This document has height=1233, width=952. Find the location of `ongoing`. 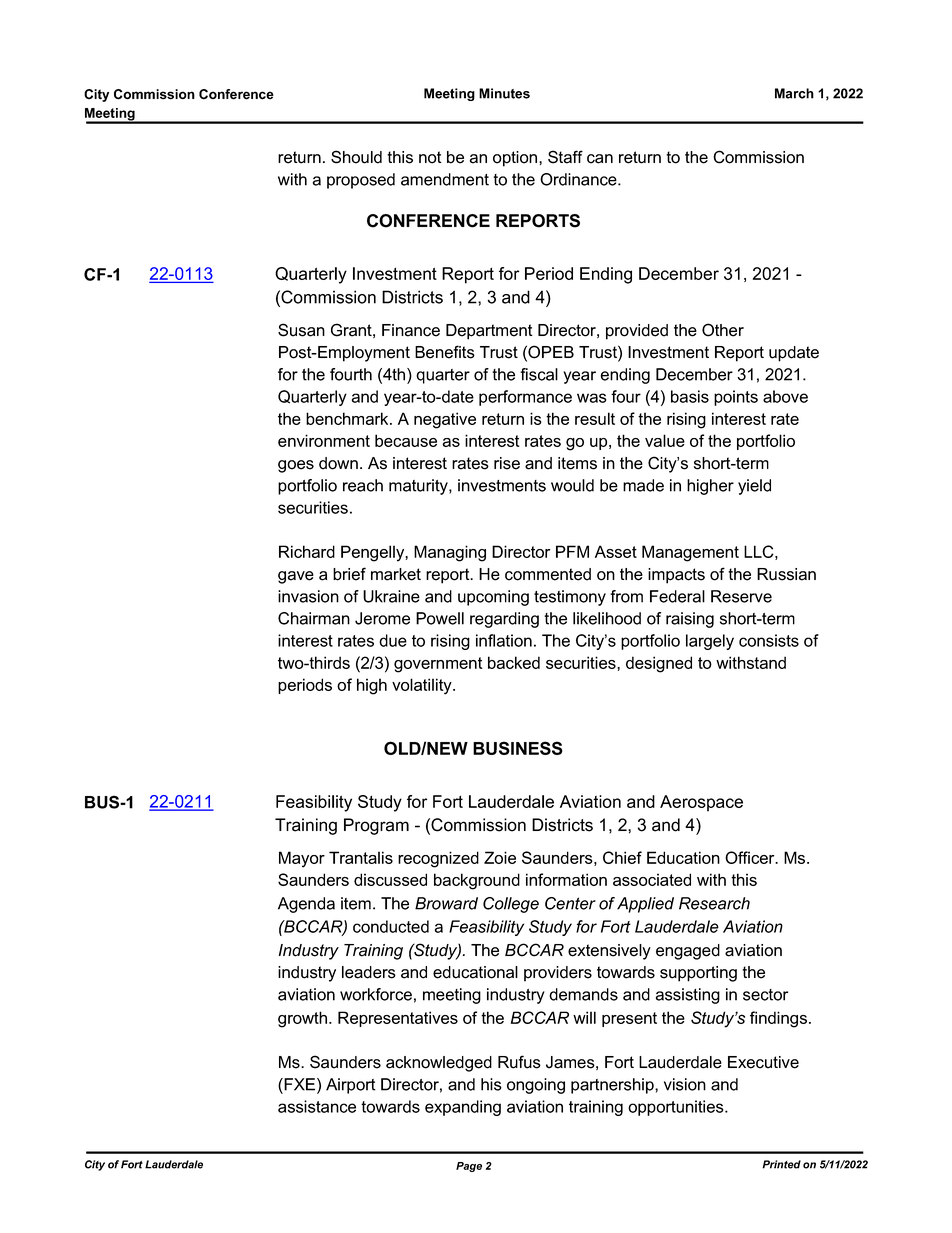

ongoing is located at coordinates (536, 1086).
